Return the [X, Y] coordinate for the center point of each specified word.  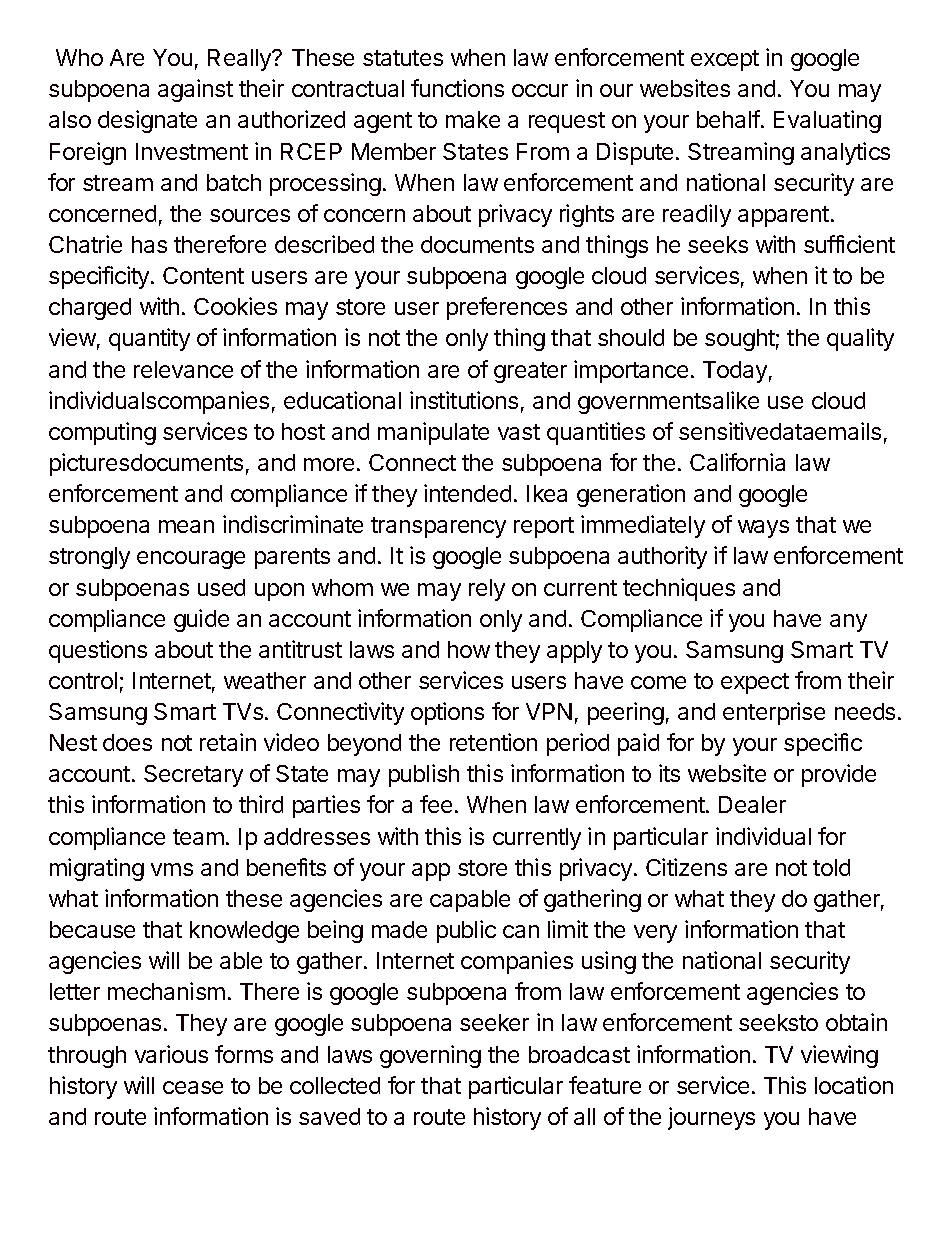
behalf [728, 119]
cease [193, 1087]
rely [487, 590]
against [195, 90]
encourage [191, 560]
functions [457, 88]
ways [763, 529]
